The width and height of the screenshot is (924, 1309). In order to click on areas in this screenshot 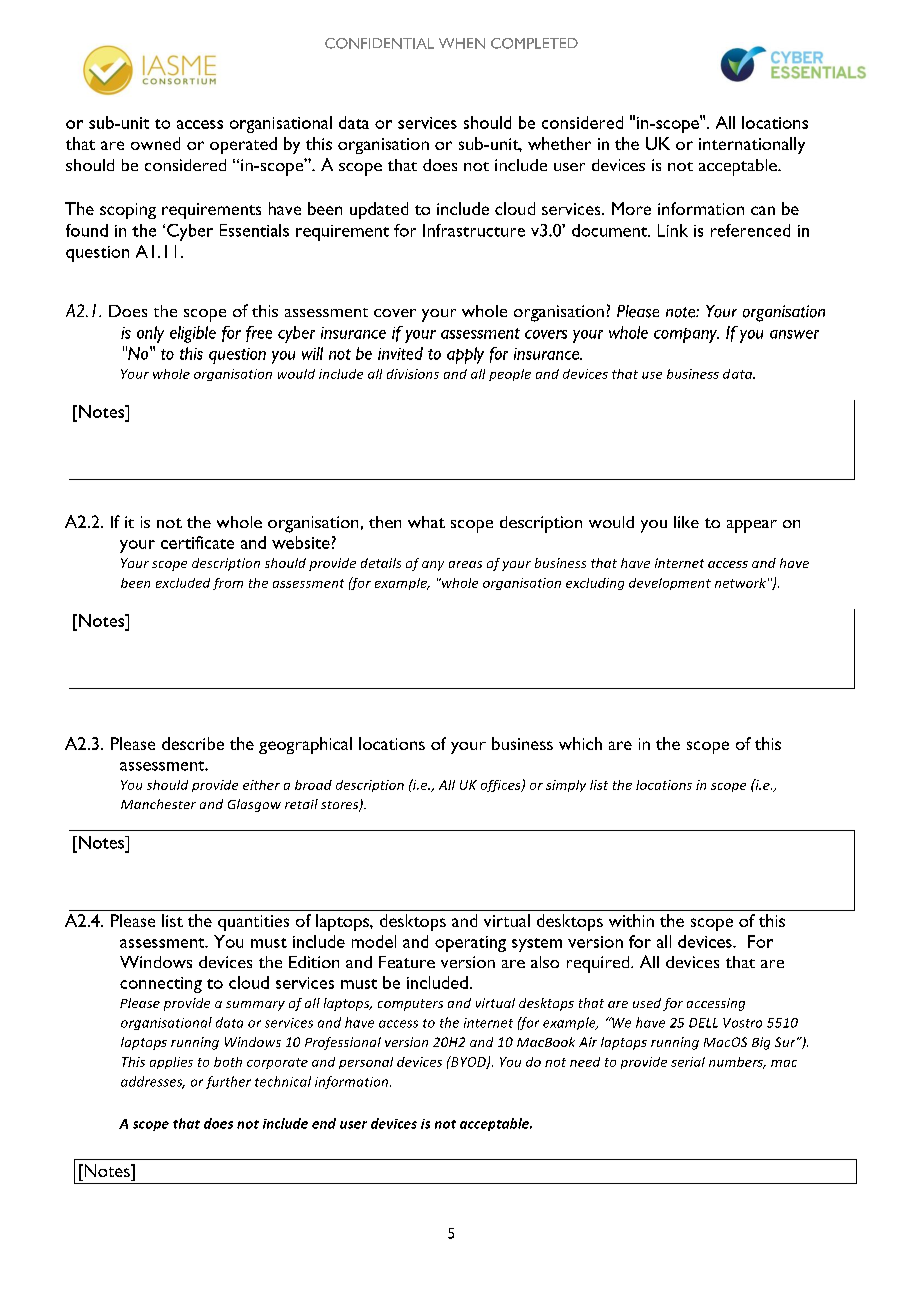, I will do `click(465, 564)`.
